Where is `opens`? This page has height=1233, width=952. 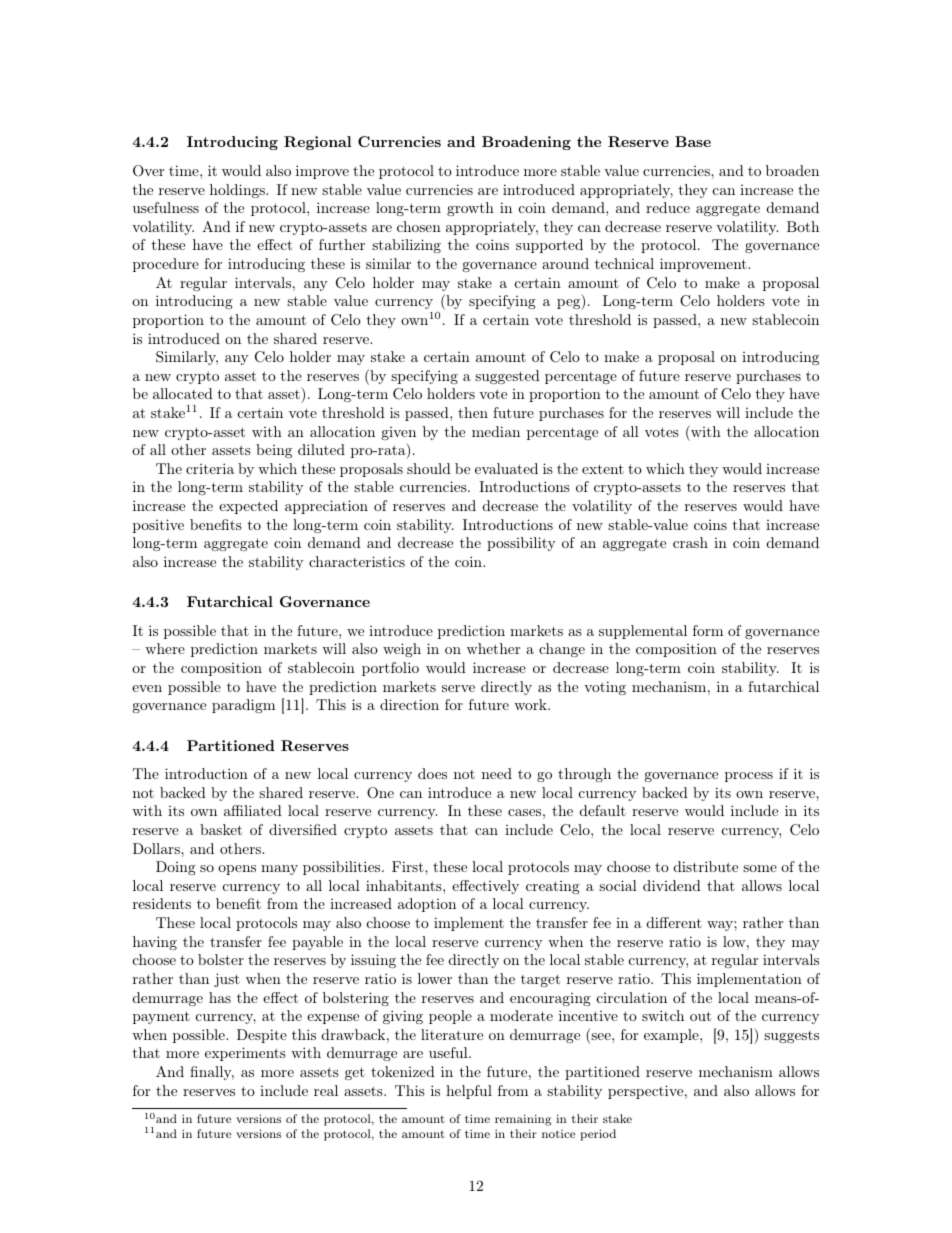
opens is located at coordinates (237, 870).
